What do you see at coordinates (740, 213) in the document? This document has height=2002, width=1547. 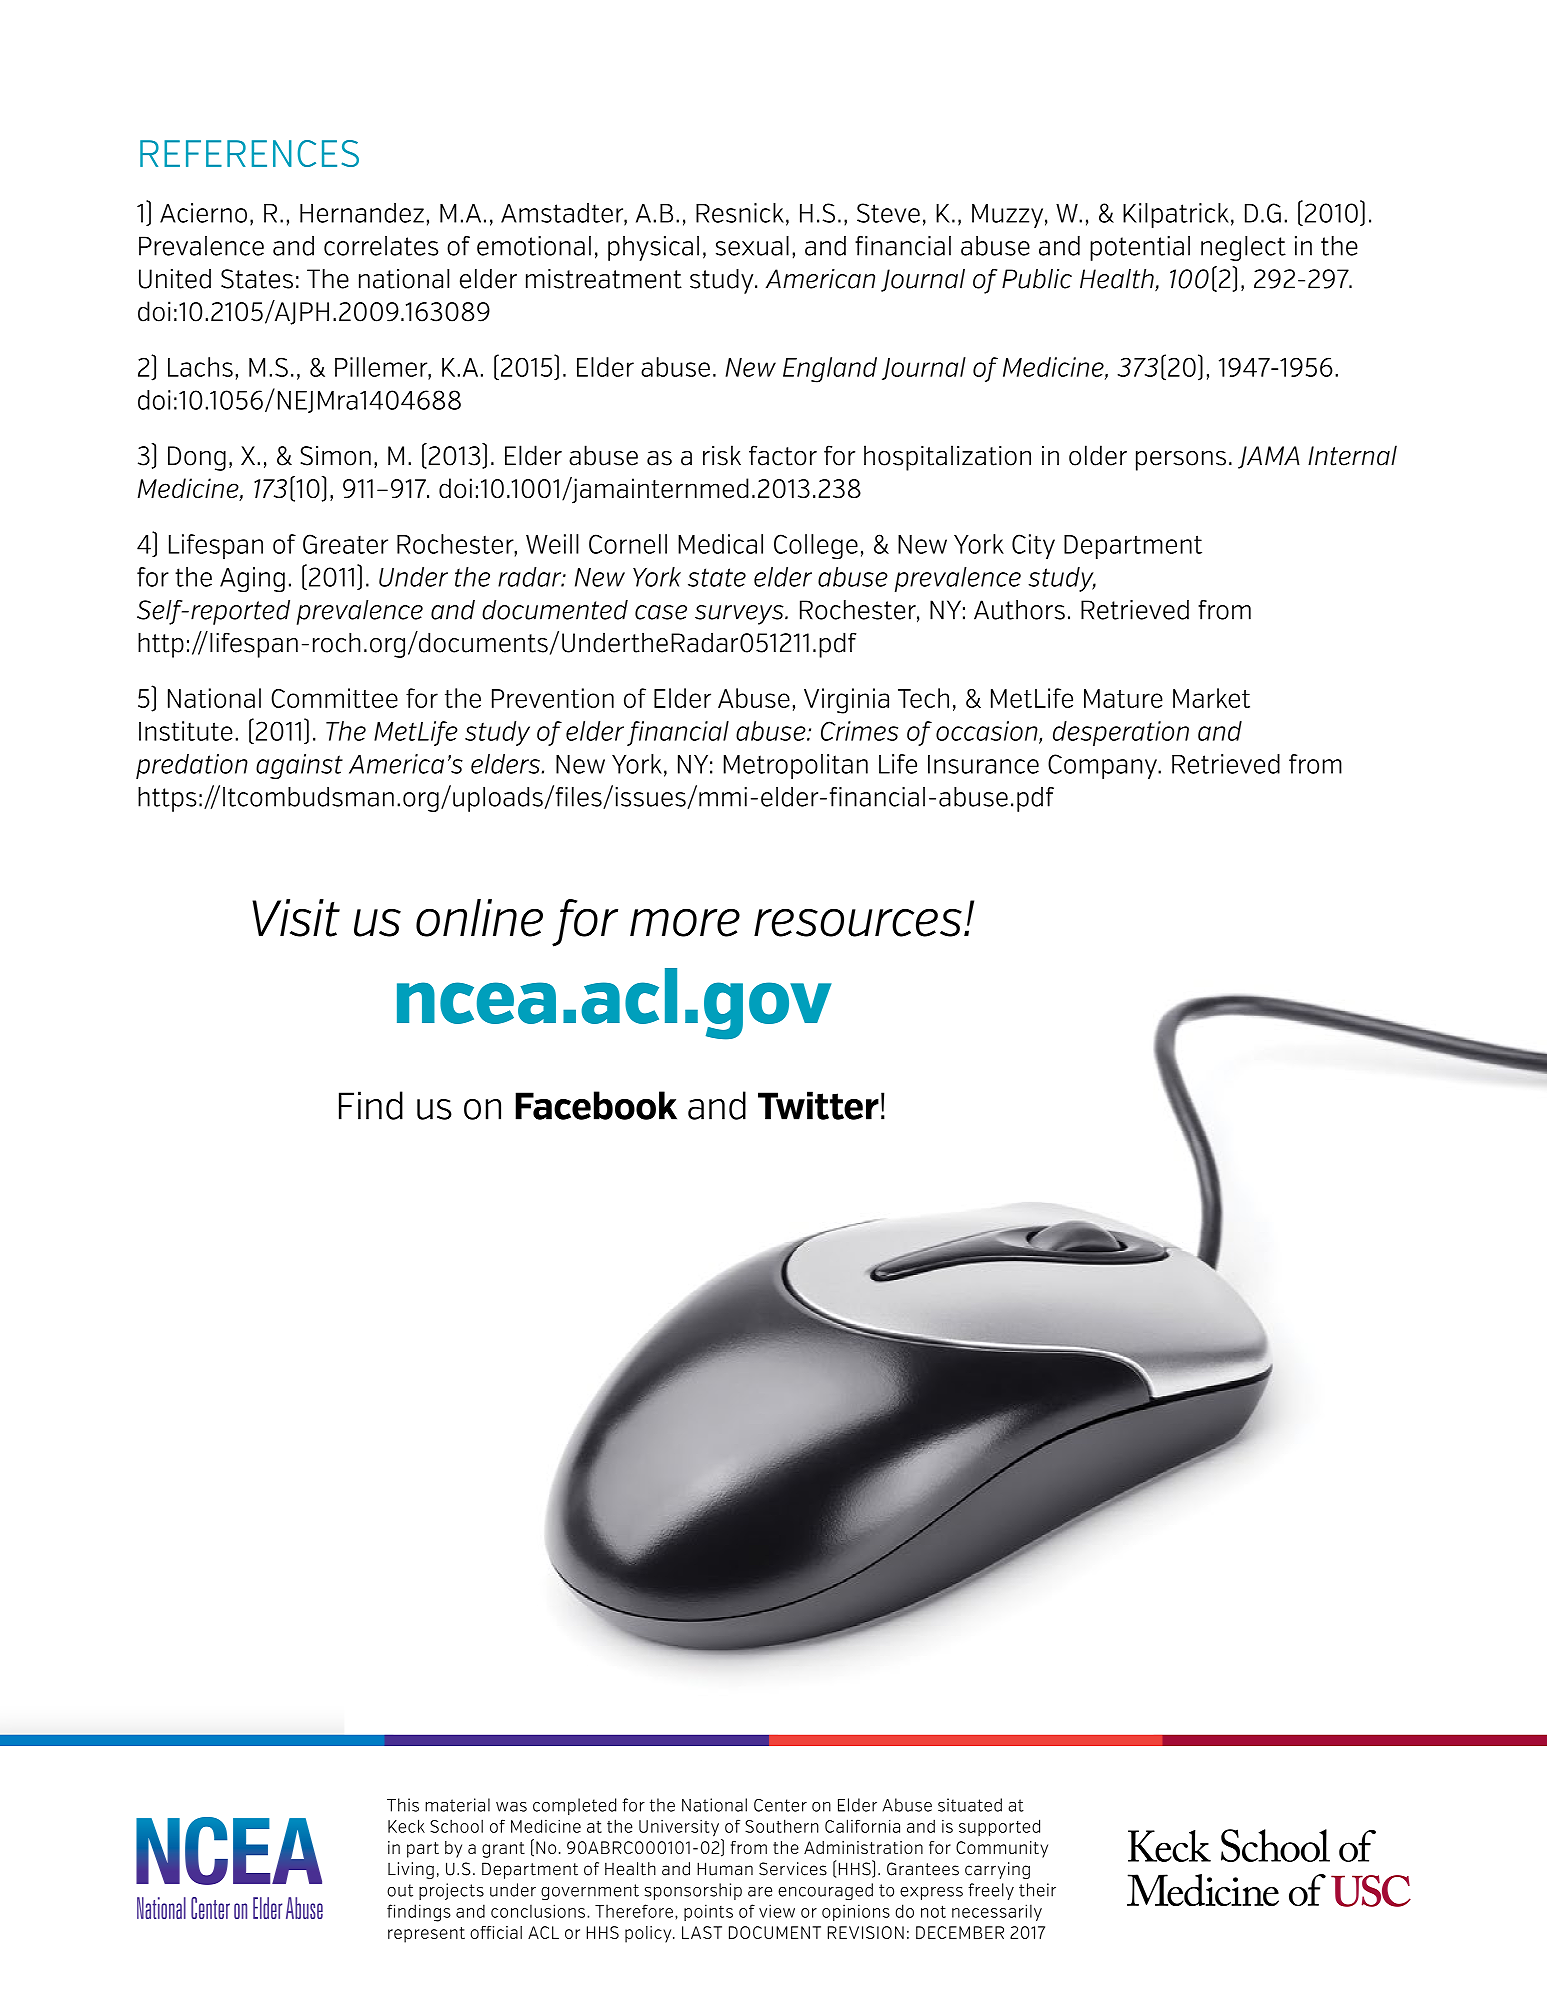 I see `Resnick` at bounding box center [740, 213].
